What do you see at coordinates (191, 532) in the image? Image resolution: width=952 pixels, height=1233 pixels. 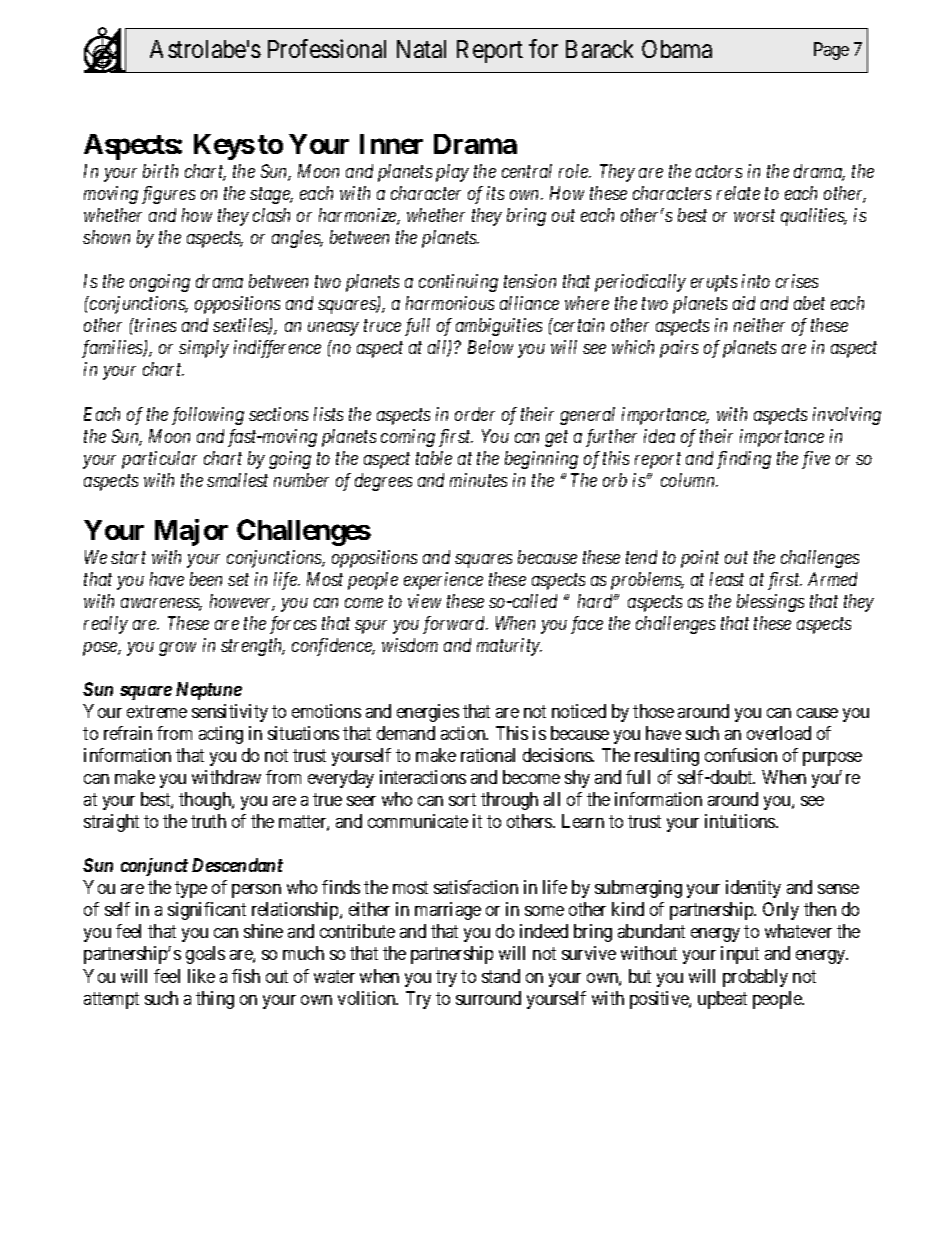 I see `Major` at bounding box center [191, 532].
